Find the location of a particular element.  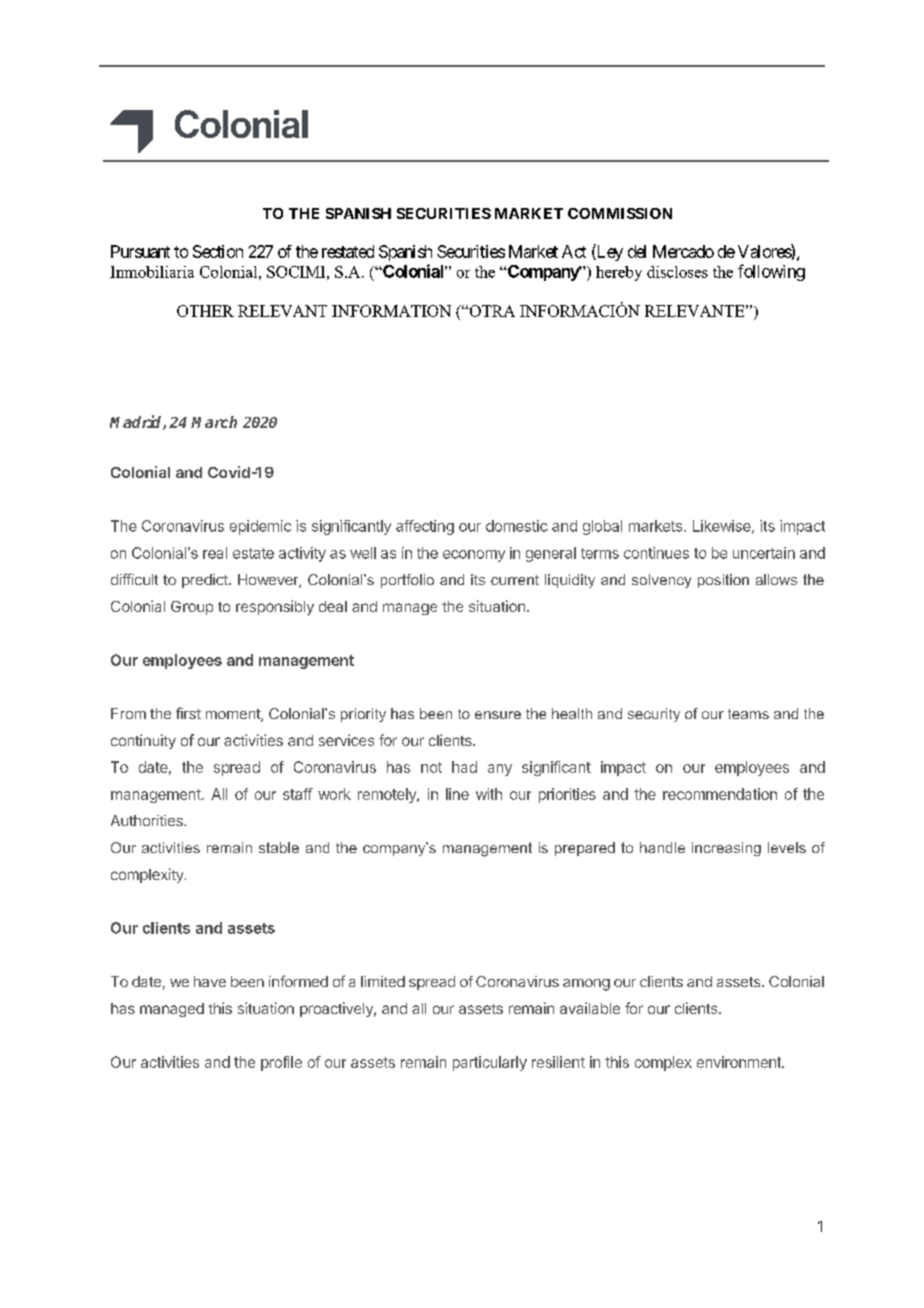

Section is located at coordinates (218, 251).
